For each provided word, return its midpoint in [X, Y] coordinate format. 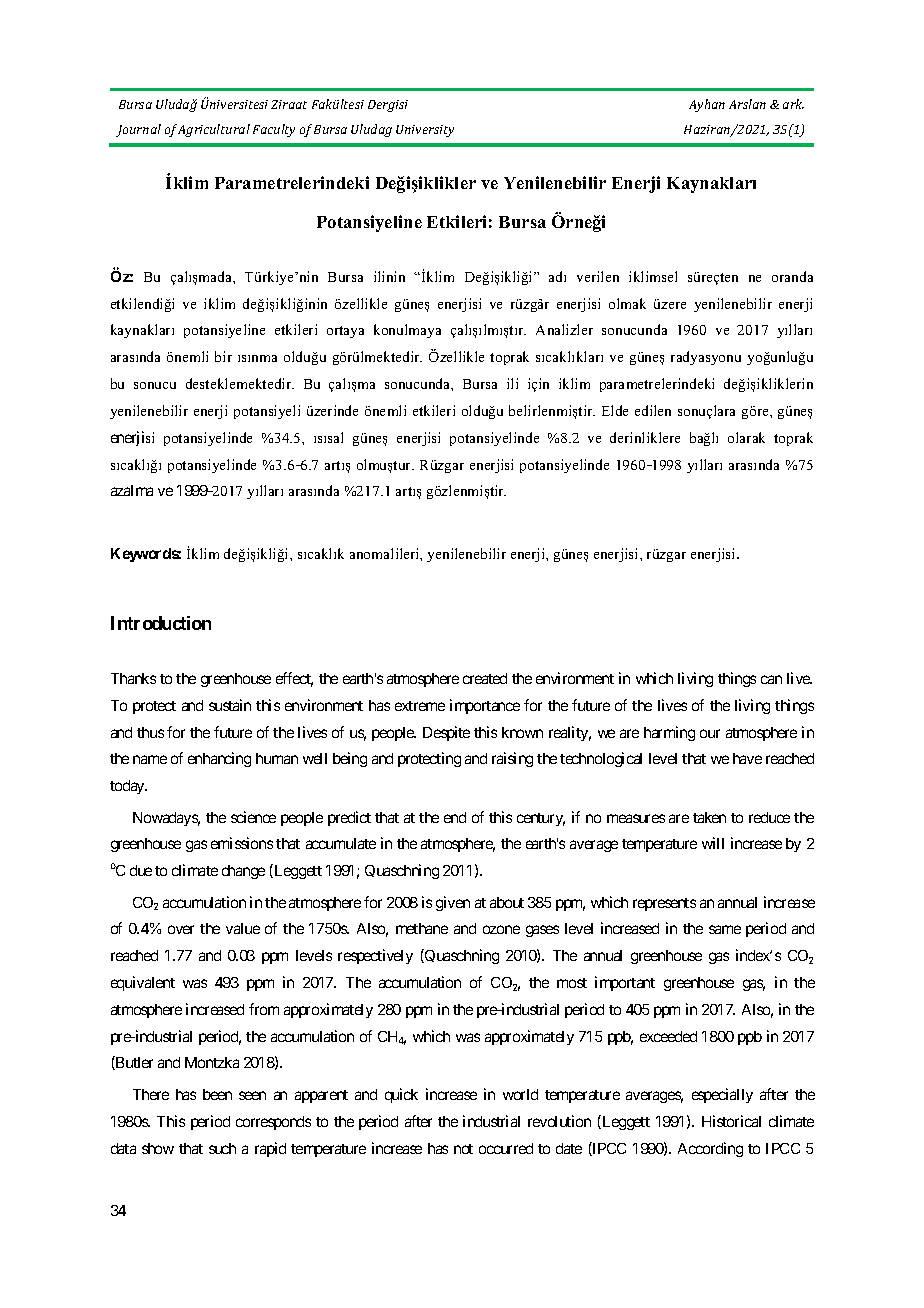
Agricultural [214, 130]
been [217, 1094]
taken [709, 817]
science [253, 817]
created [485, 678]
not [463, 1149]
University [425, 131]
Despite [446, 733]
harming [669, 733]
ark [793, 104]
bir [223, 356]
